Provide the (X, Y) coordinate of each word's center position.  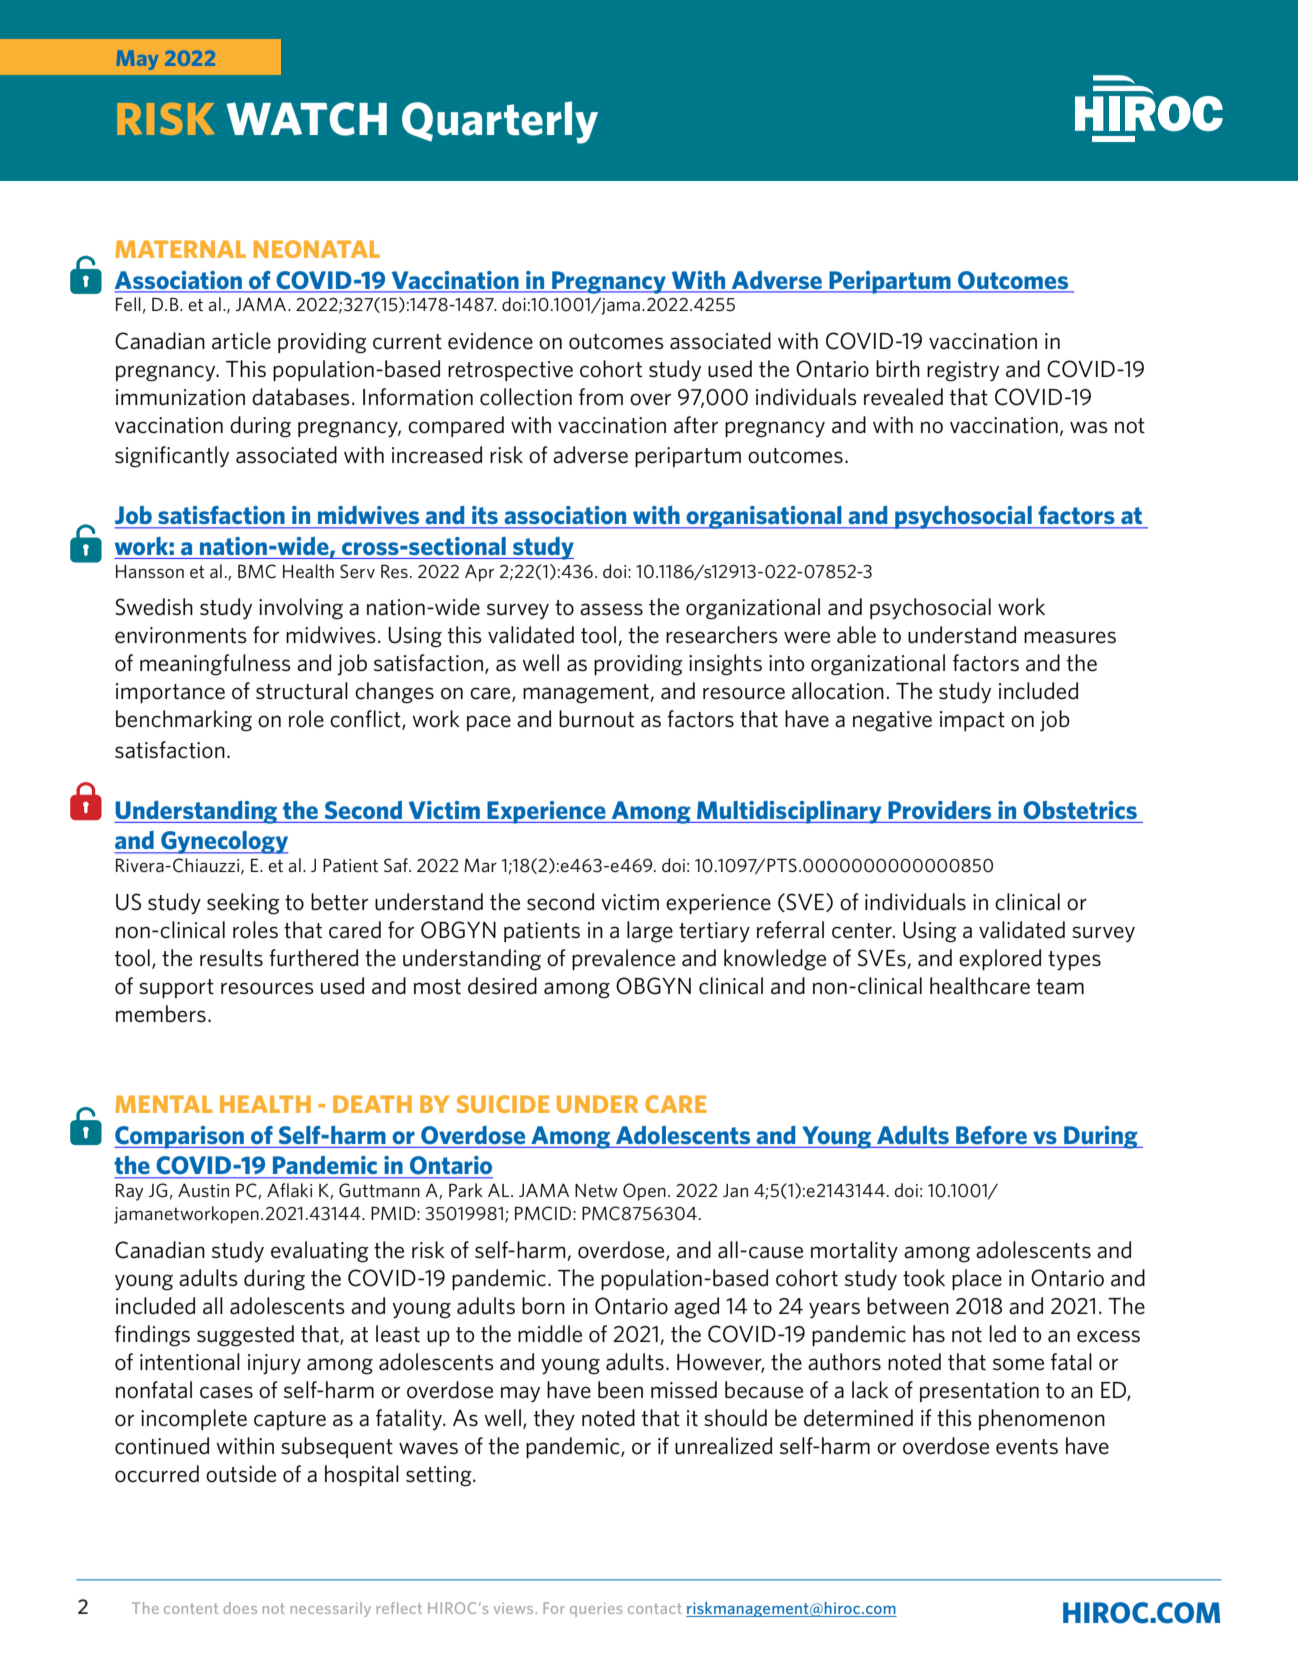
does (240, 1608)
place (977, 1279)
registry (963, 371)
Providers (939, 810)
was (1089, 427)
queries (596, 1610)
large (650, 931)
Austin (203, 1190)
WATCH (306, 119)
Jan (735, 1190)
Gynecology (223, 842)
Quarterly (500, 122)
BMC (257, 571)
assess (611, 609)
